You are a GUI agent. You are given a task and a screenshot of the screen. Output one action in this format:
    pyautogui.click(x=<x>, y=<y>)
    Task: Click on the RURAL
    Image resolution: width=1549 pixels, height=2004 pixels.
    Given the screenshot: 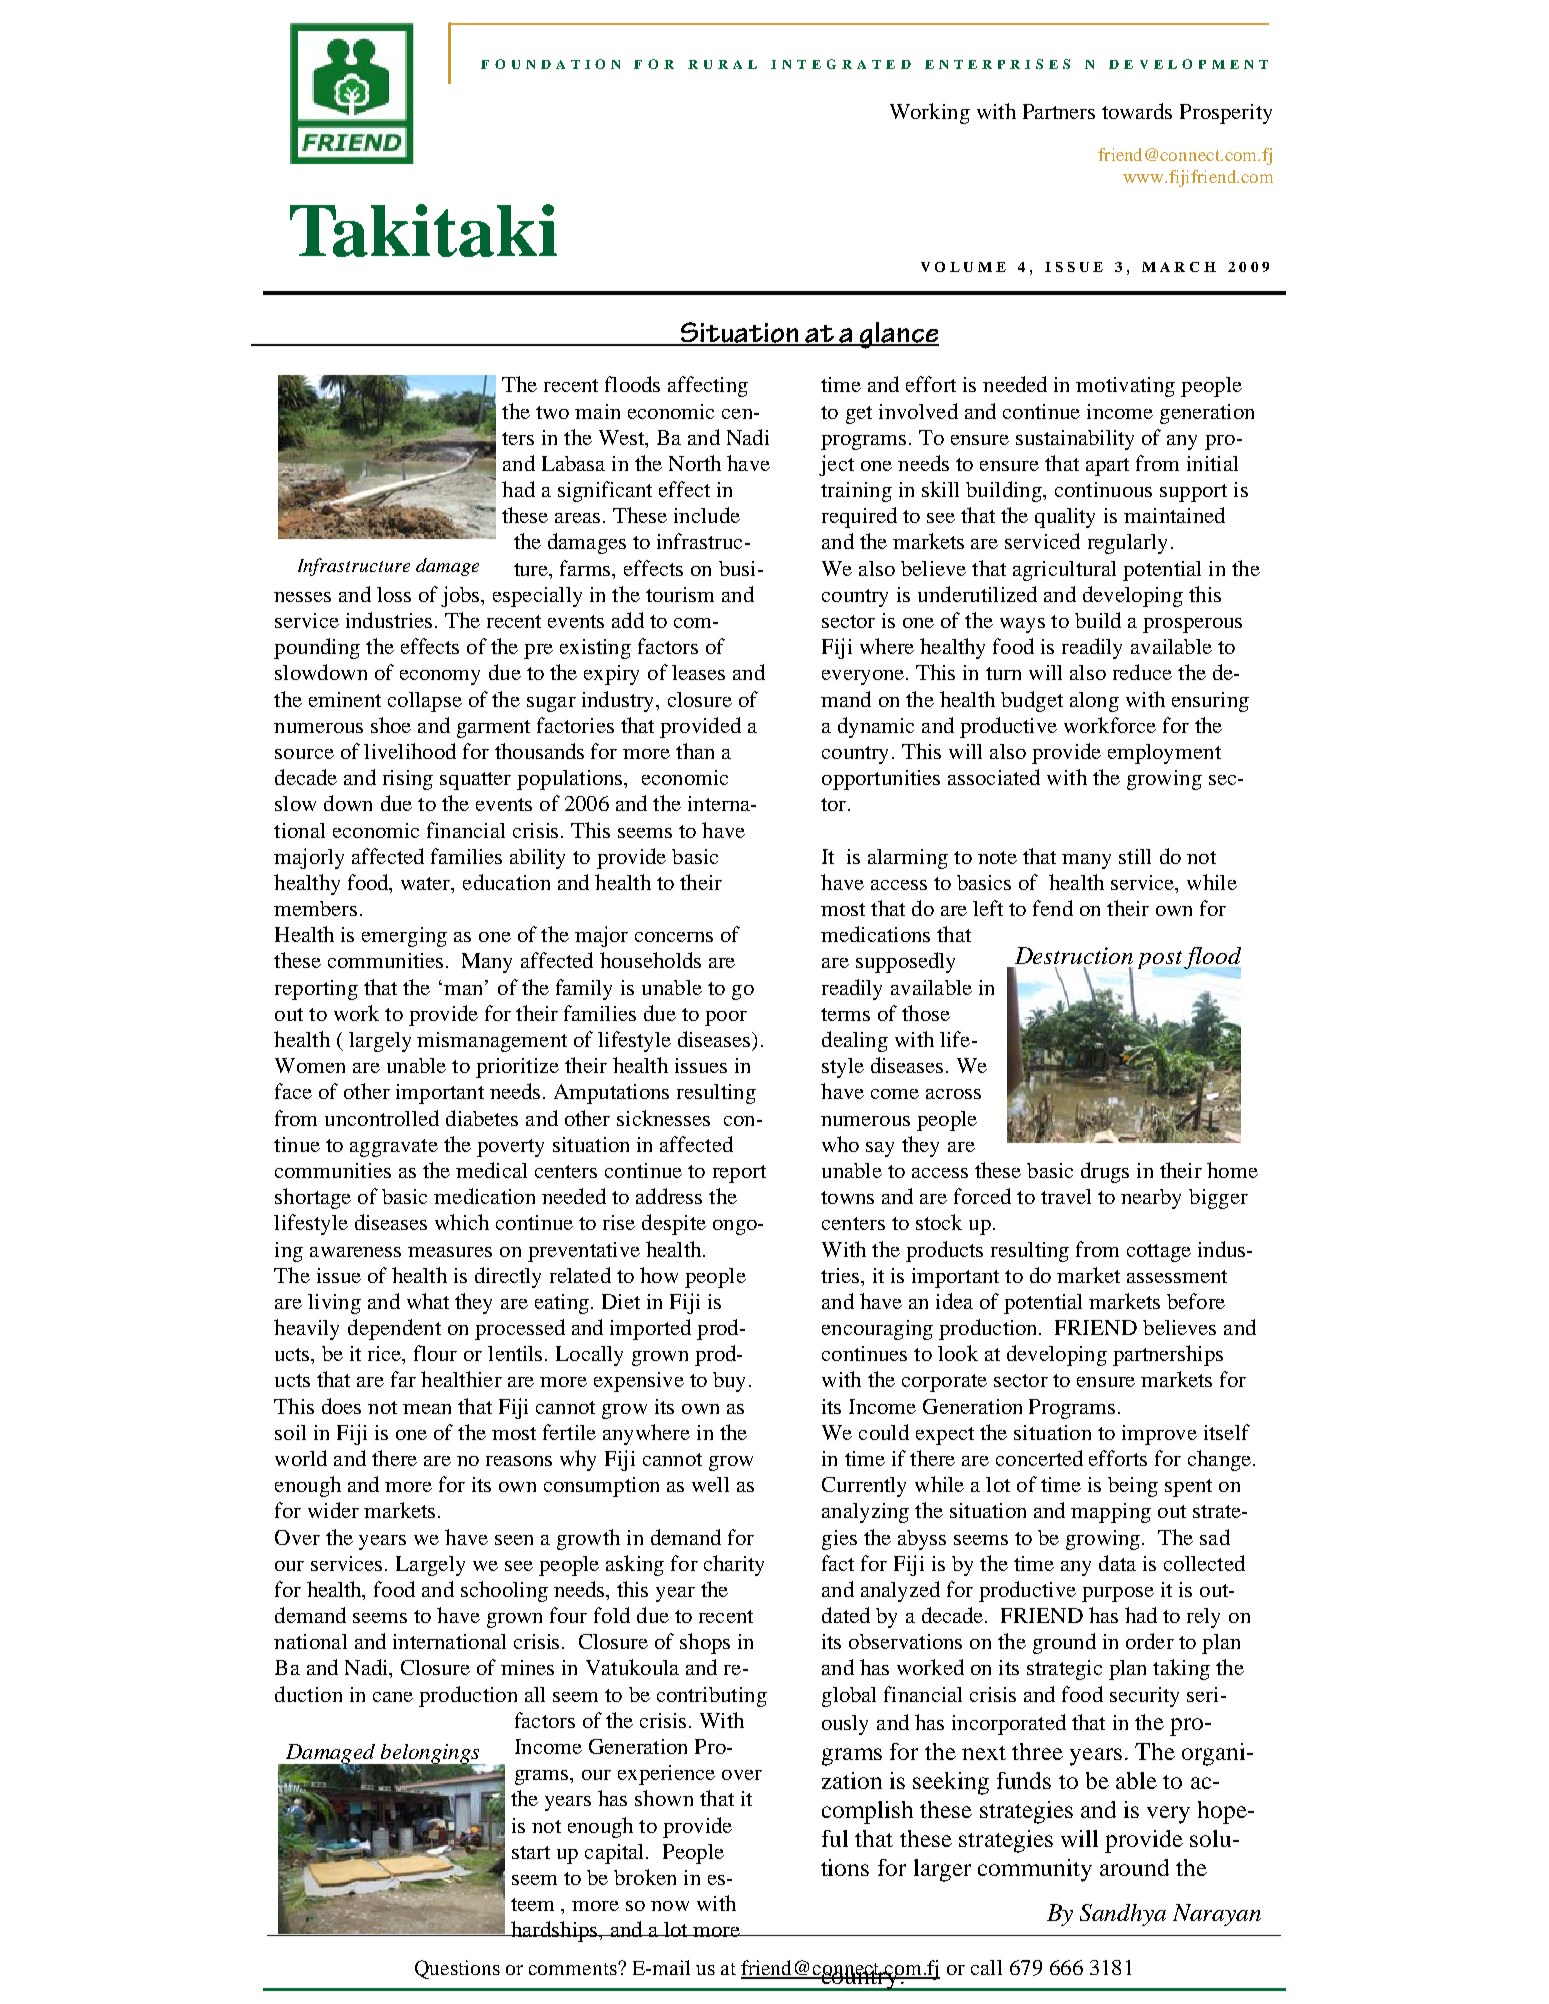 What is the action you would take?
    pyautogui.click(x=722, y=64)
